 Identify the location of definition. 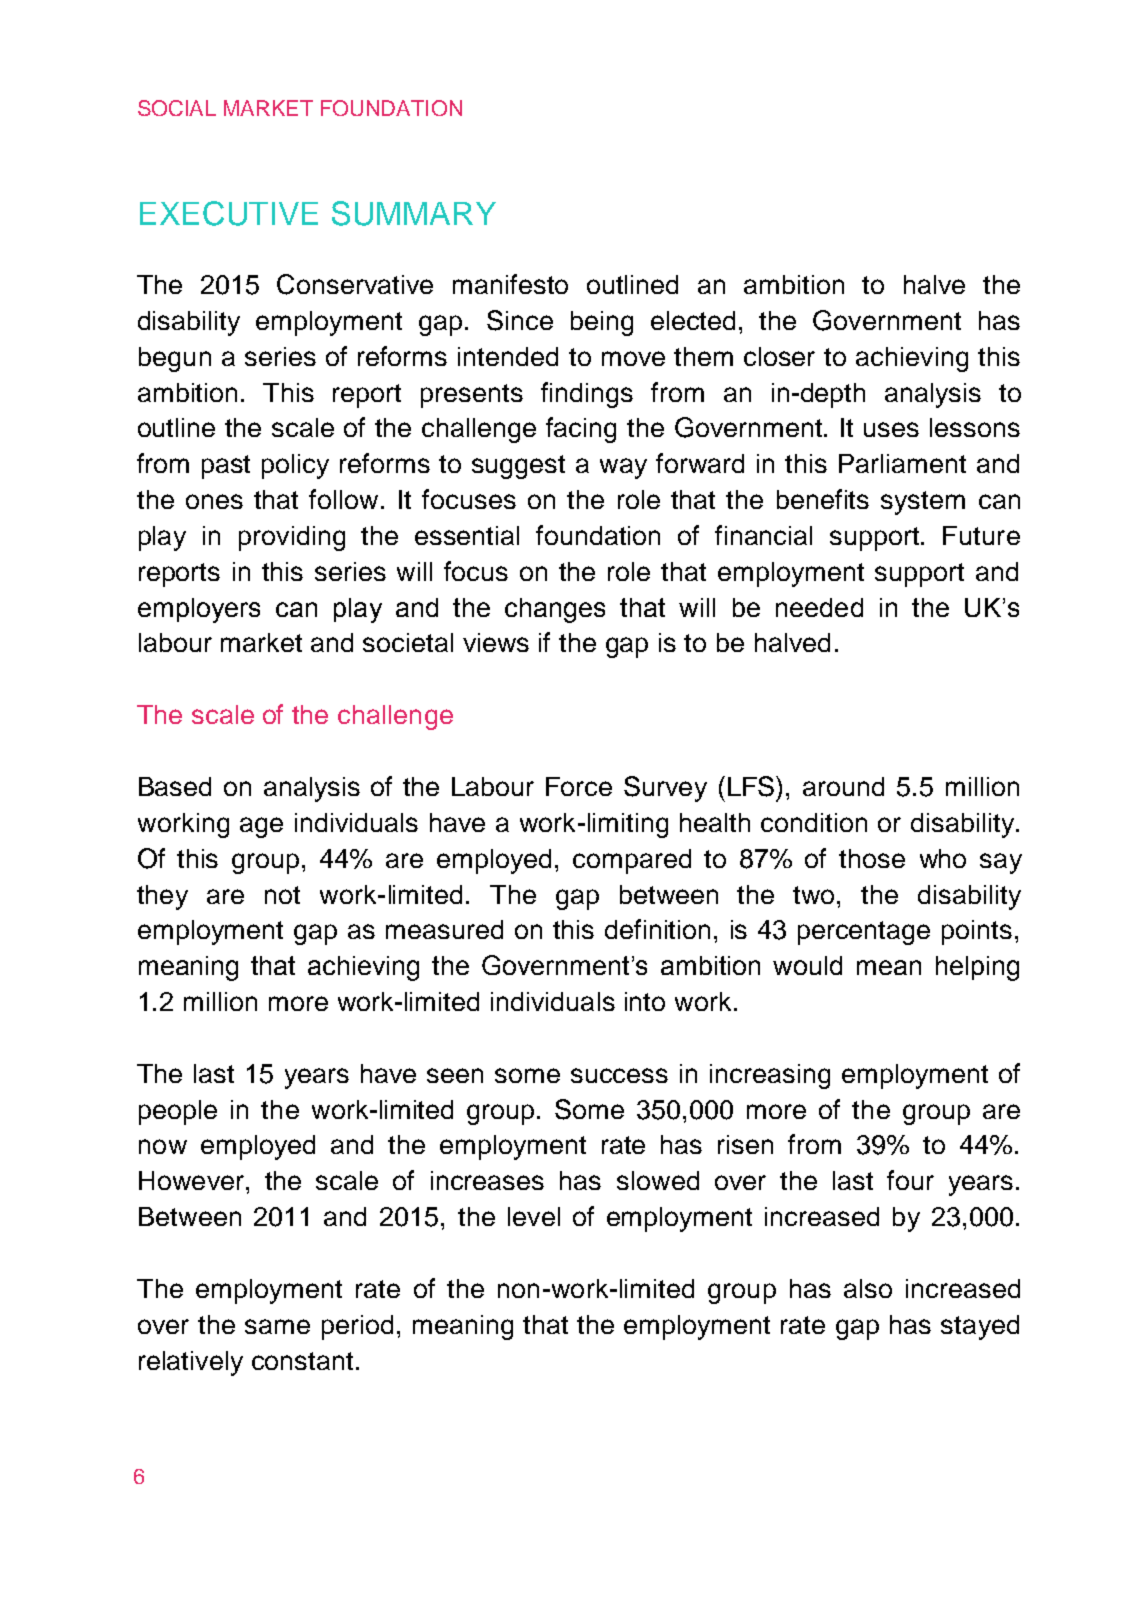
(657, 929).
